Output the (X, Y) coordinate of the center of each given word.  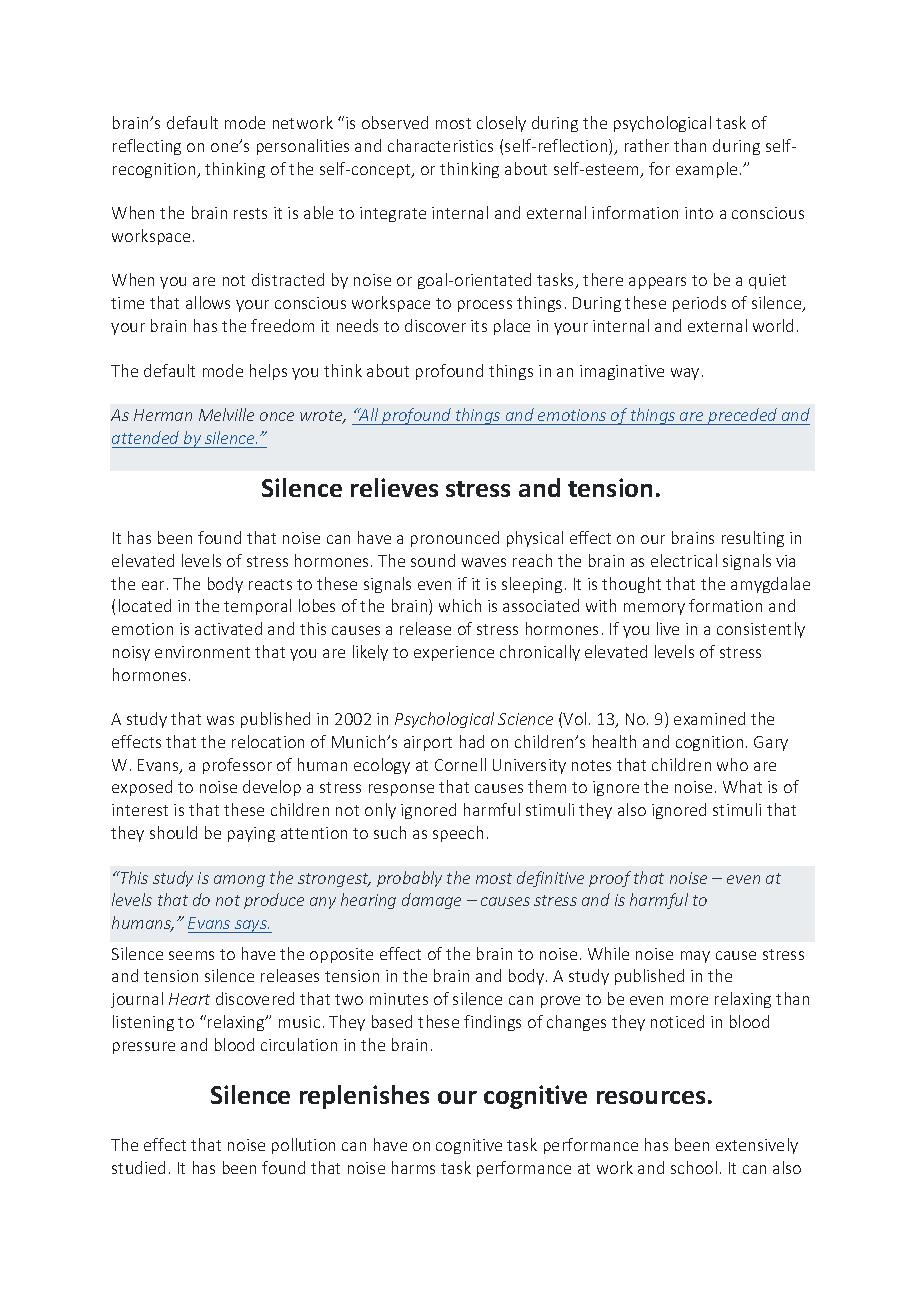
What (742, 786)
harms (413, 1167)
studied (138, 1167)
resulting (753, 539)
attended (145, 437)
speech (458, 834)
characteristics (440, 145)
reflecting (147, 147)
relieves (394, 487)
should (173, 832)
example (706, 170)
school (694, 1167)
